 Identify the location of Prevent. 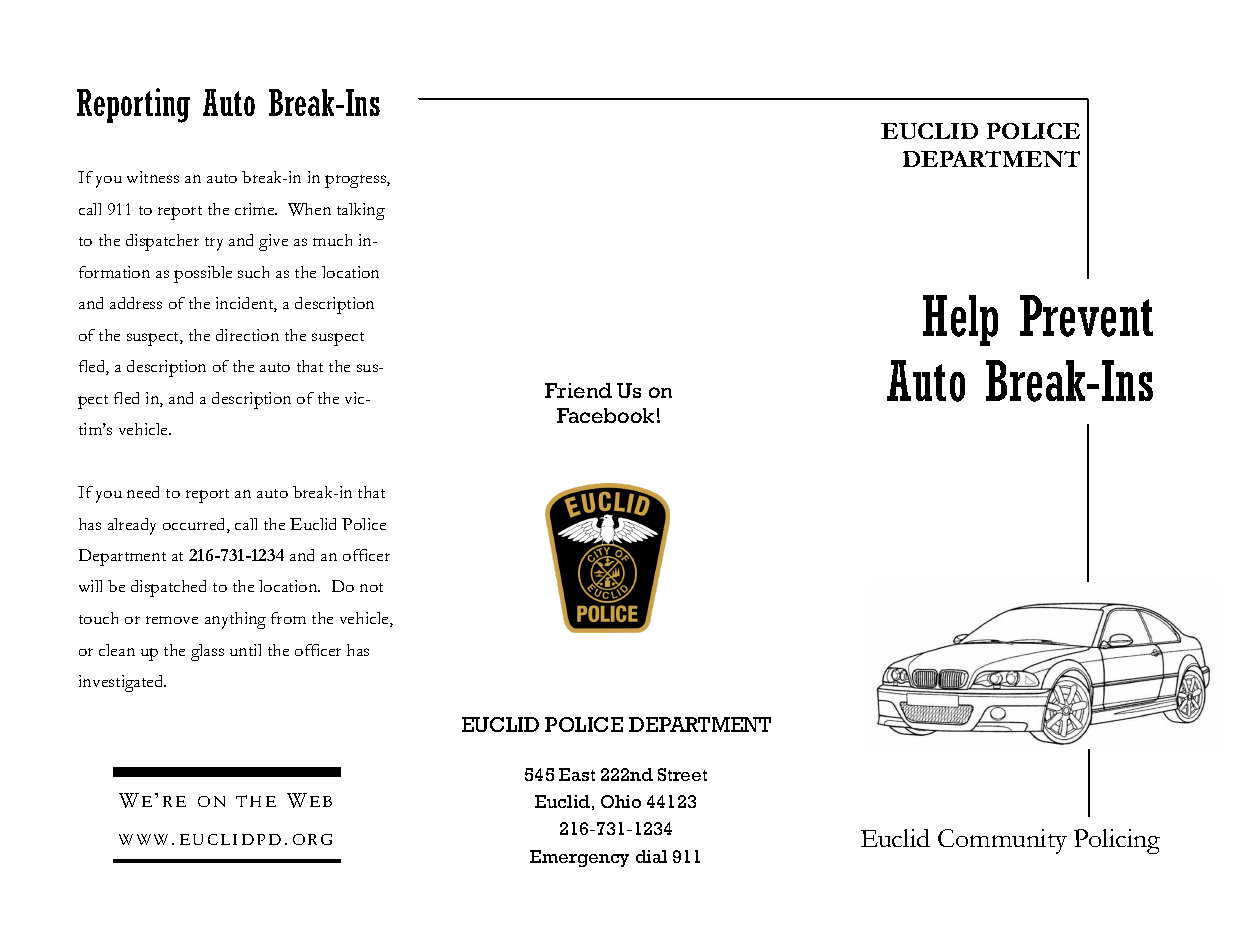
(1086, 316).
